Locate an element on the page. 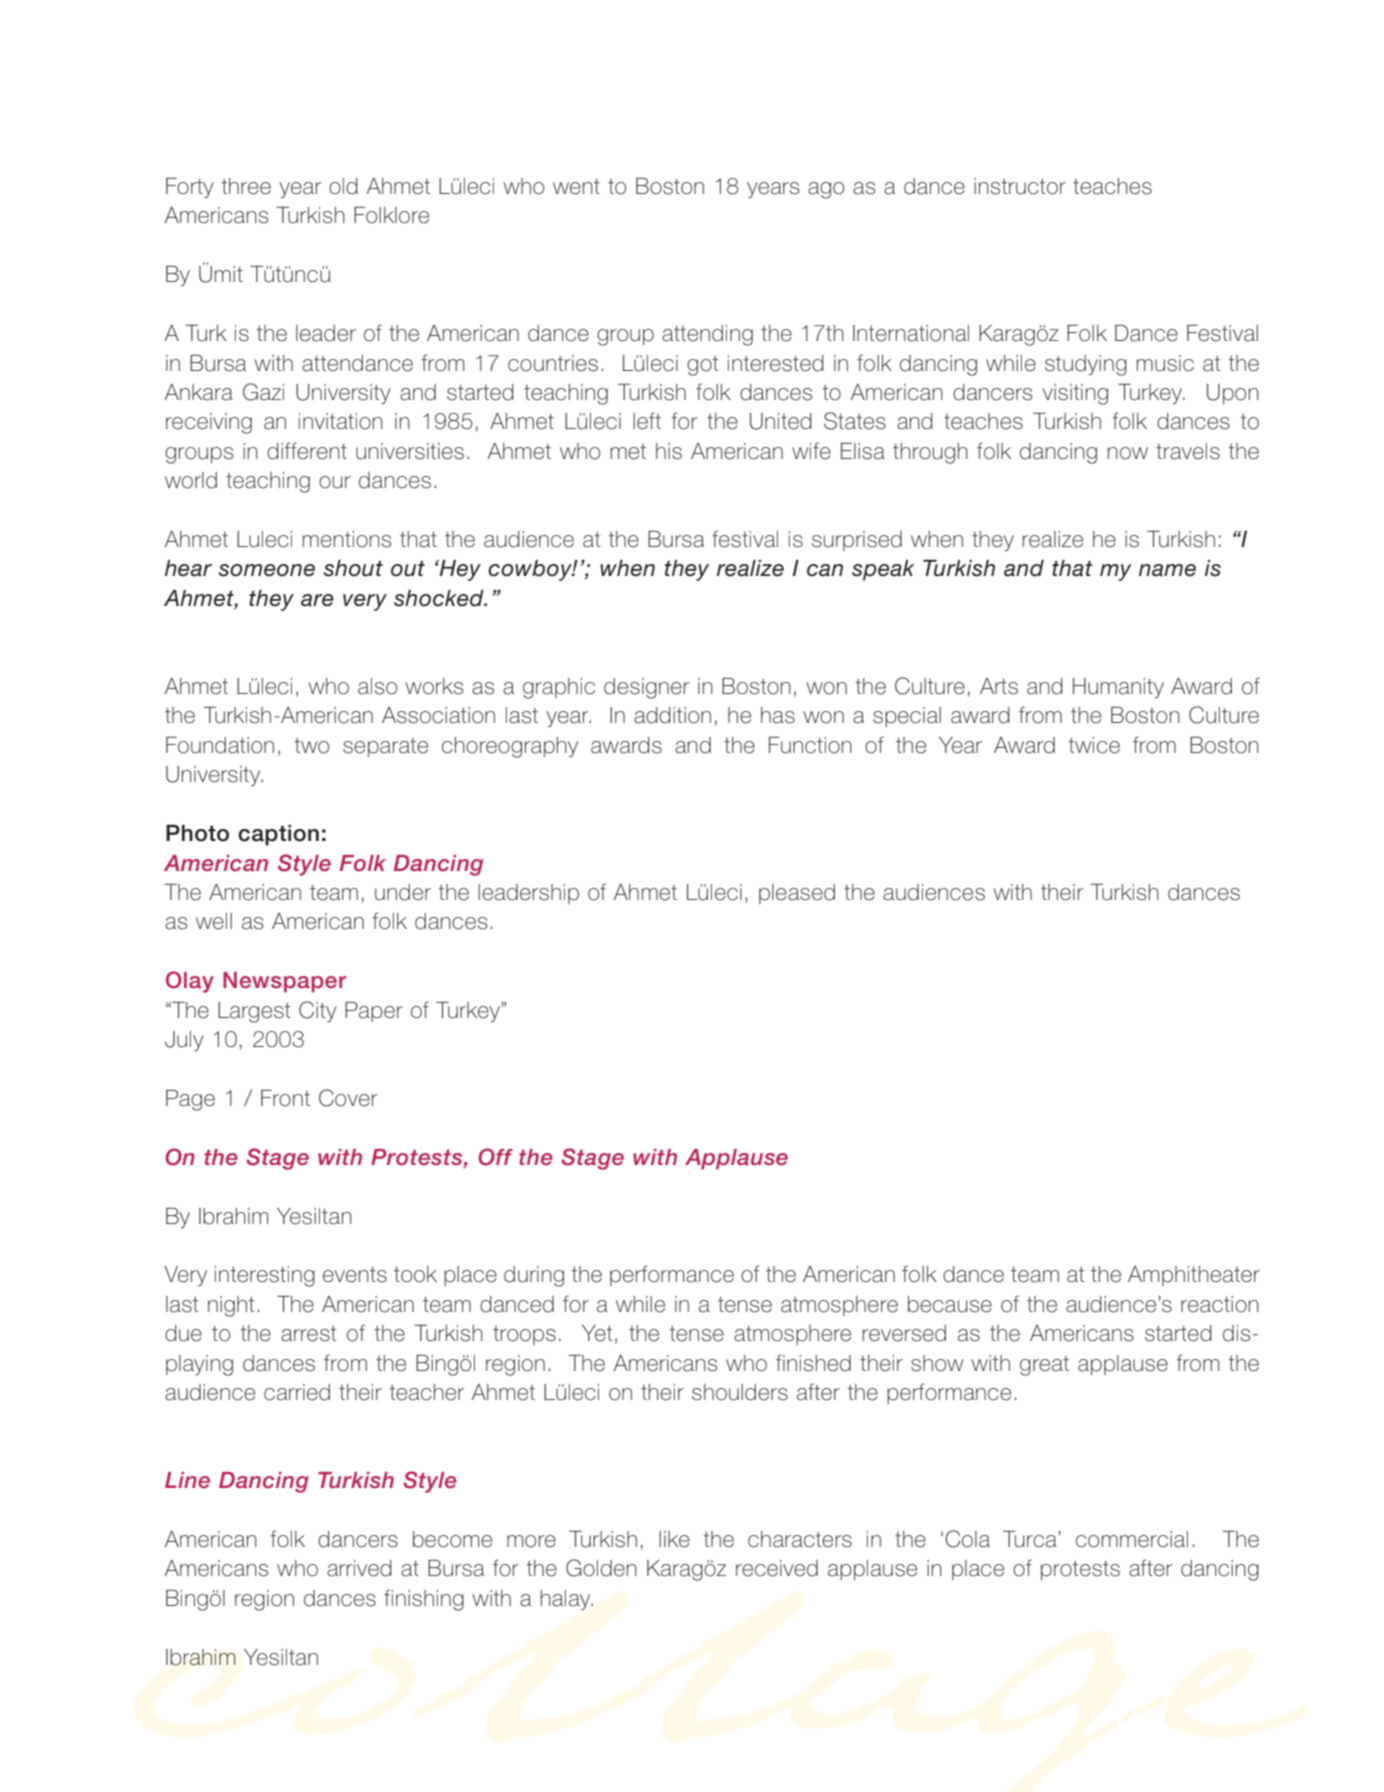 The image size is (1384, 1792). three is located at coordinates (246, 186).
